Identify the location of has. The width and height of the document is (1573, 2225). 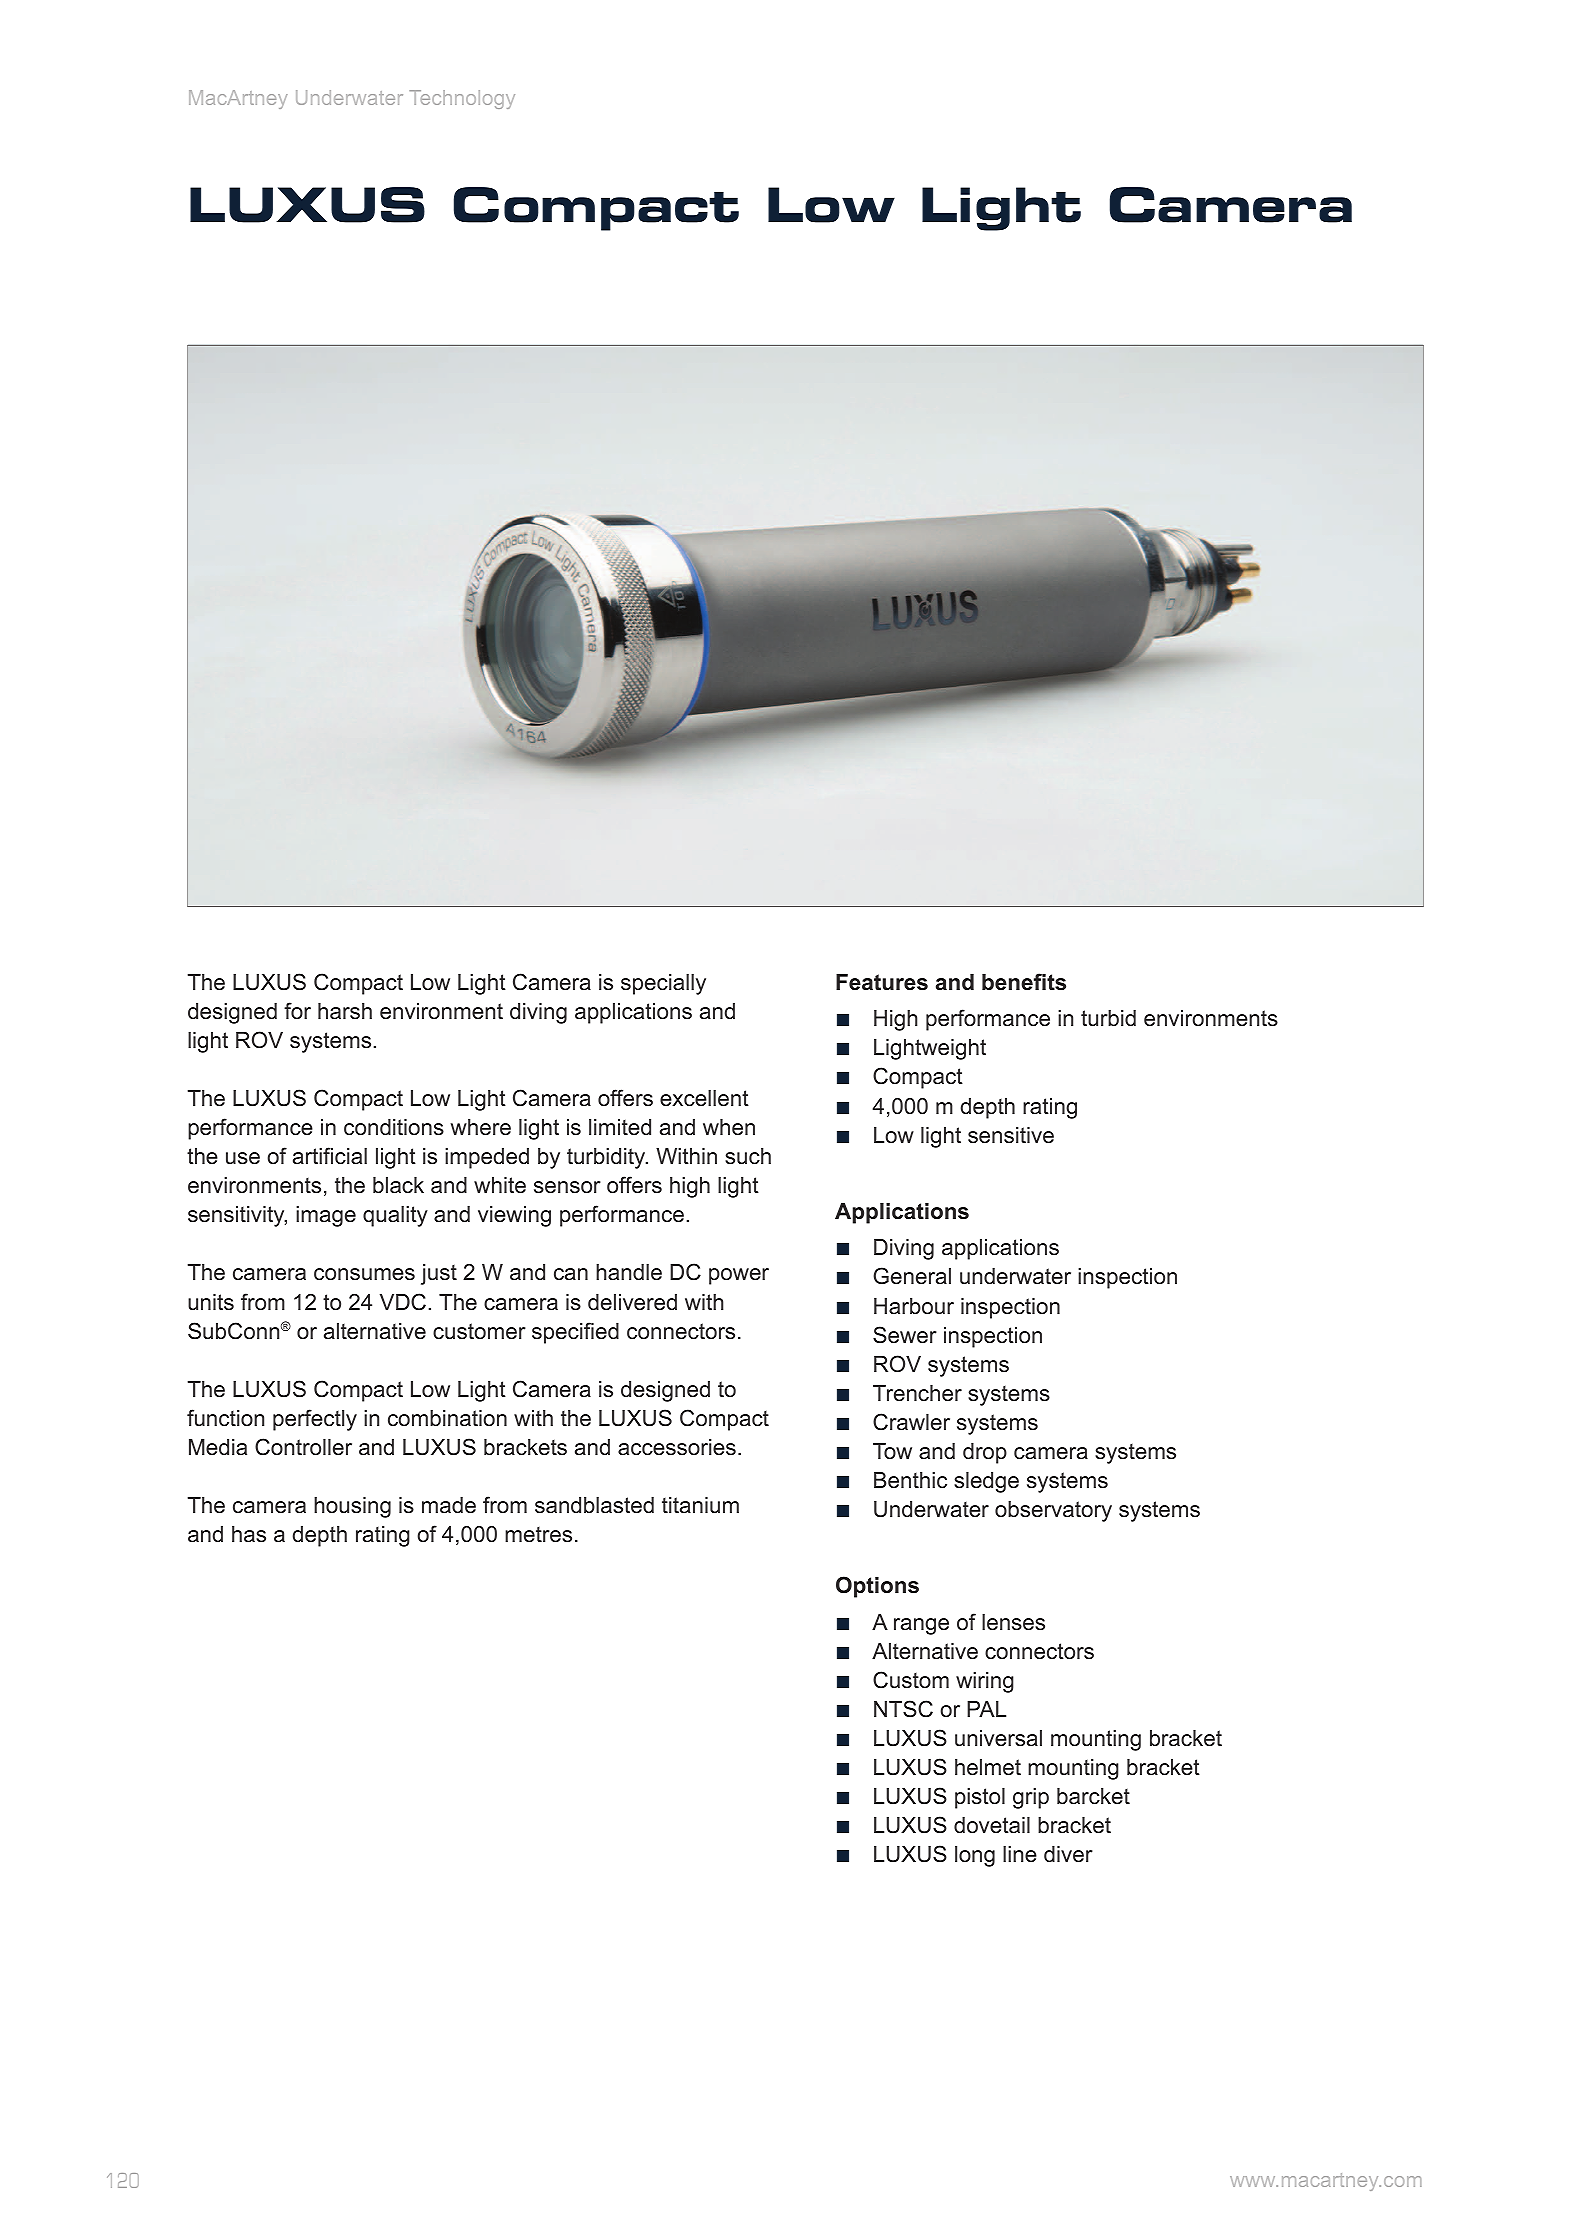
(249, 1534).
